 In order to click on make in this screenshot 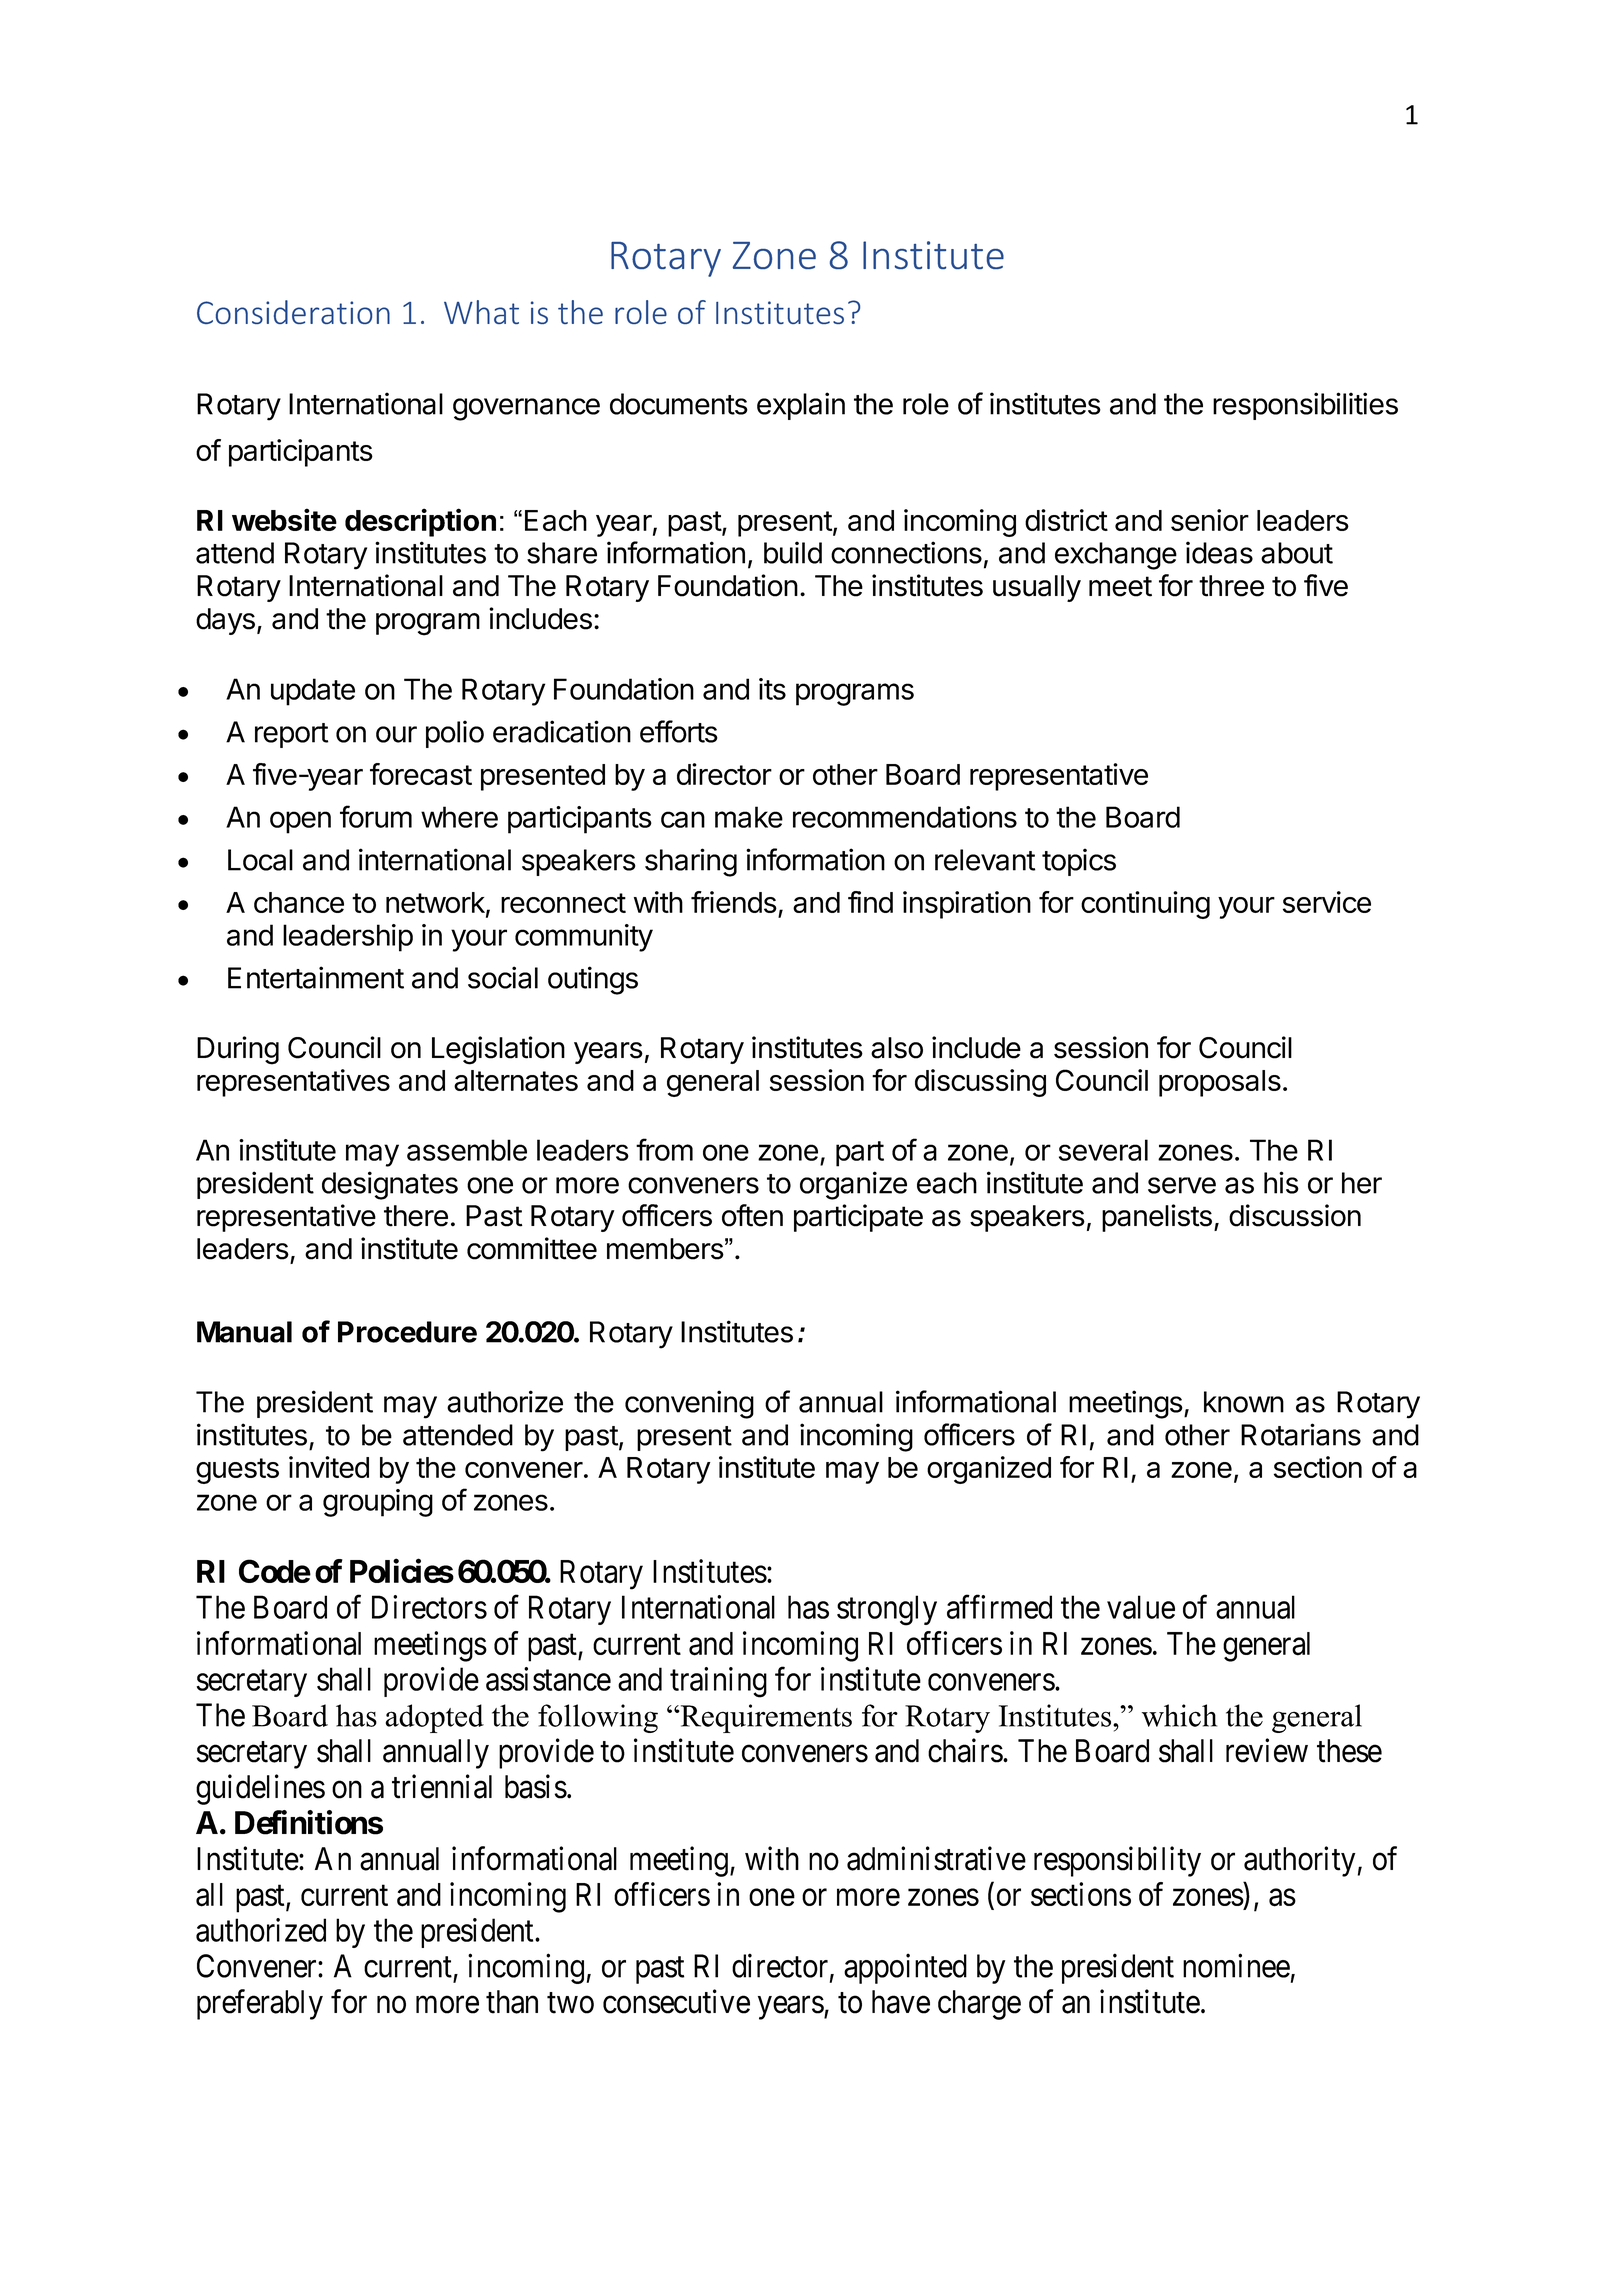, I will do `click(749, 817)`.
